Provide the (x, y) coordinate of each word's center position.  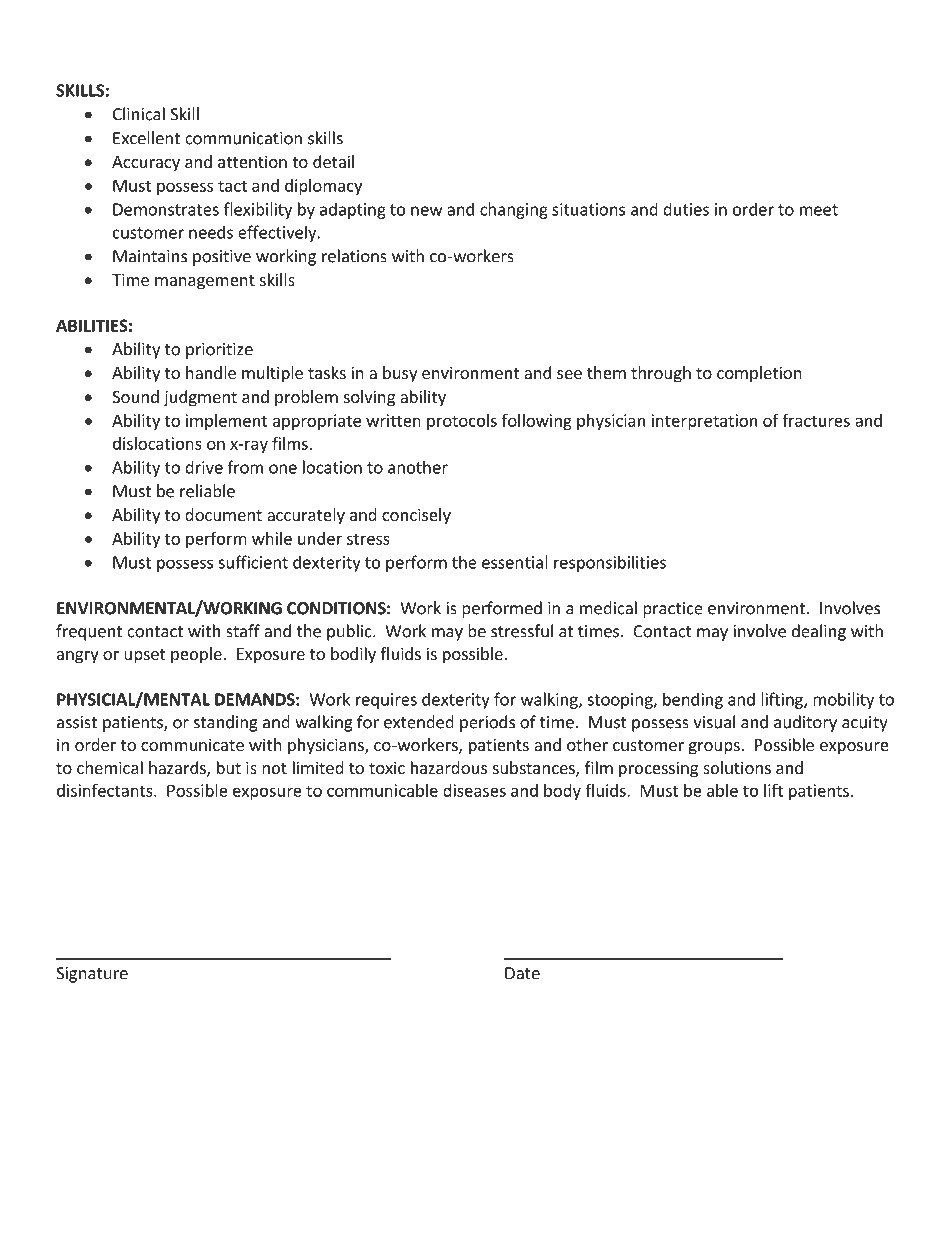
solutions (737, 767)
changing (514, 210)
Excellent (146, 138)
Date (522, 973)
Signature (92, 975)
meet (819, 210)
